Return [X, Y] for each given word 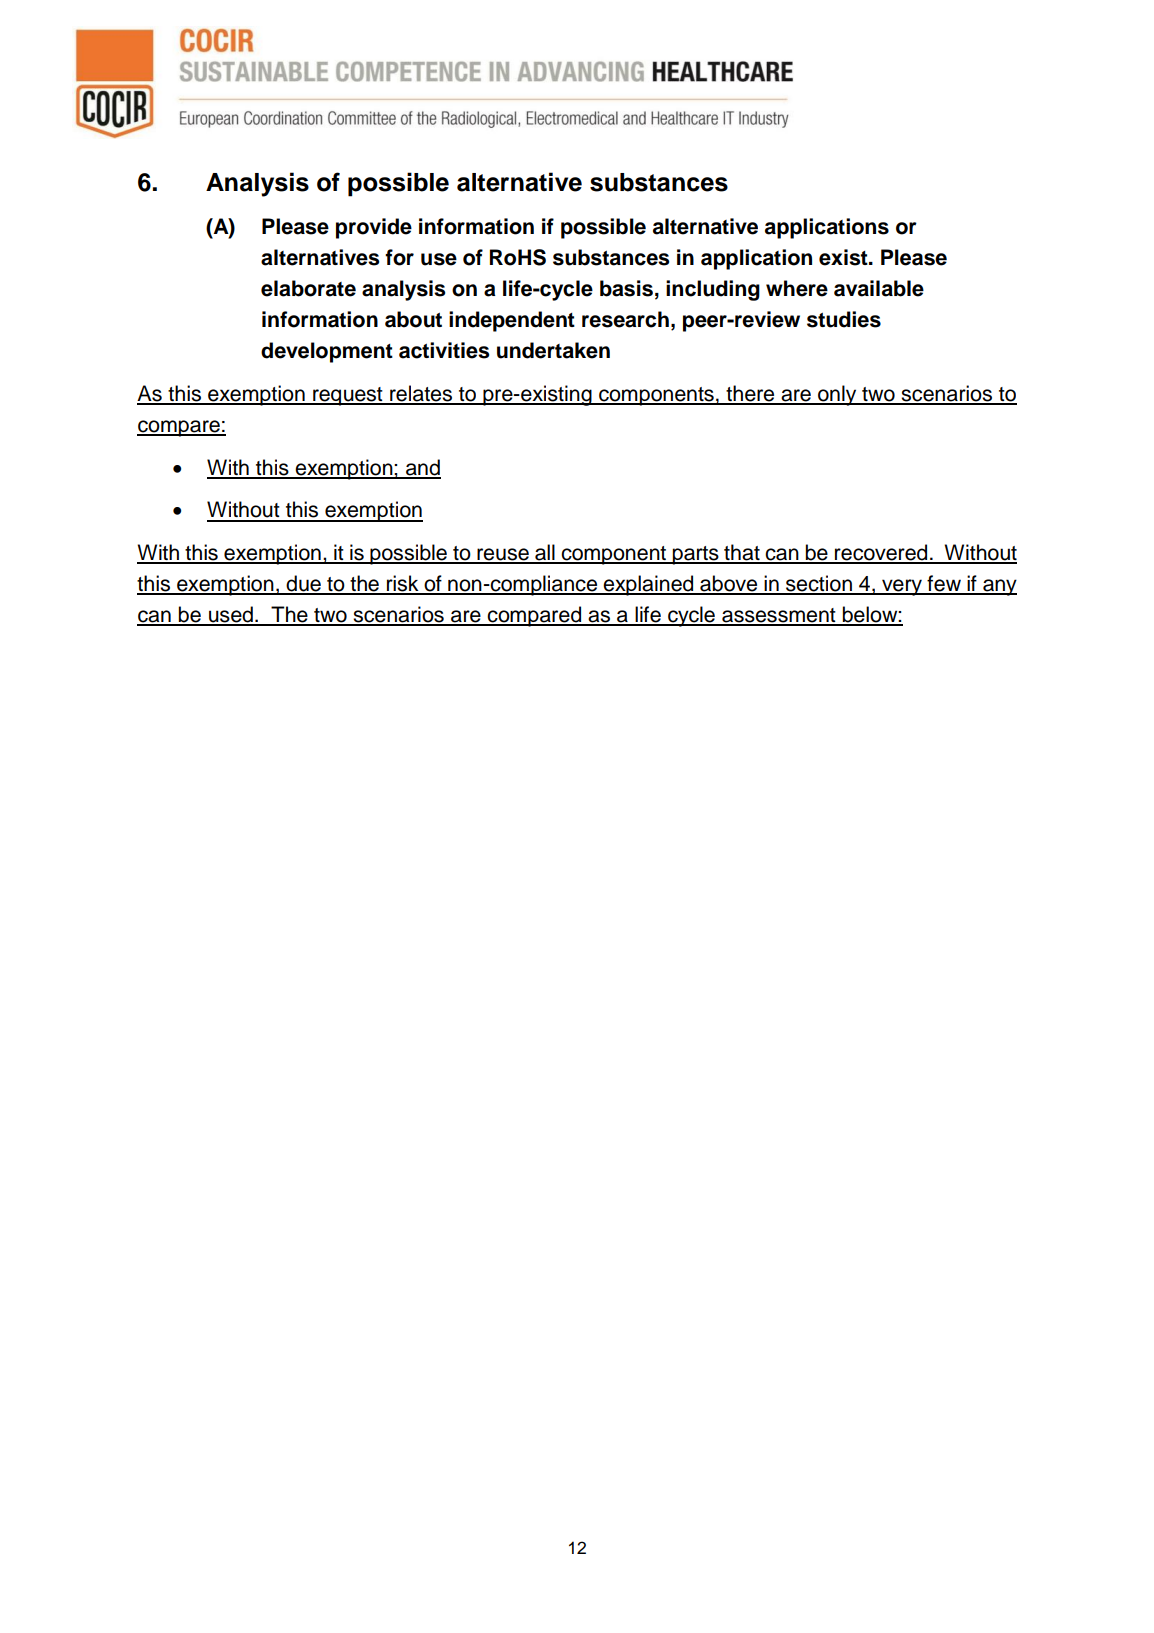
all [545, 553]
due [303, 584]
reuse [503, 555]
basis [626, 288]
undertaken [553, 350]
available [879, 288]
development [327, 352]
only [837, 395]
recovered [881, 553]
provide [374, 228]
